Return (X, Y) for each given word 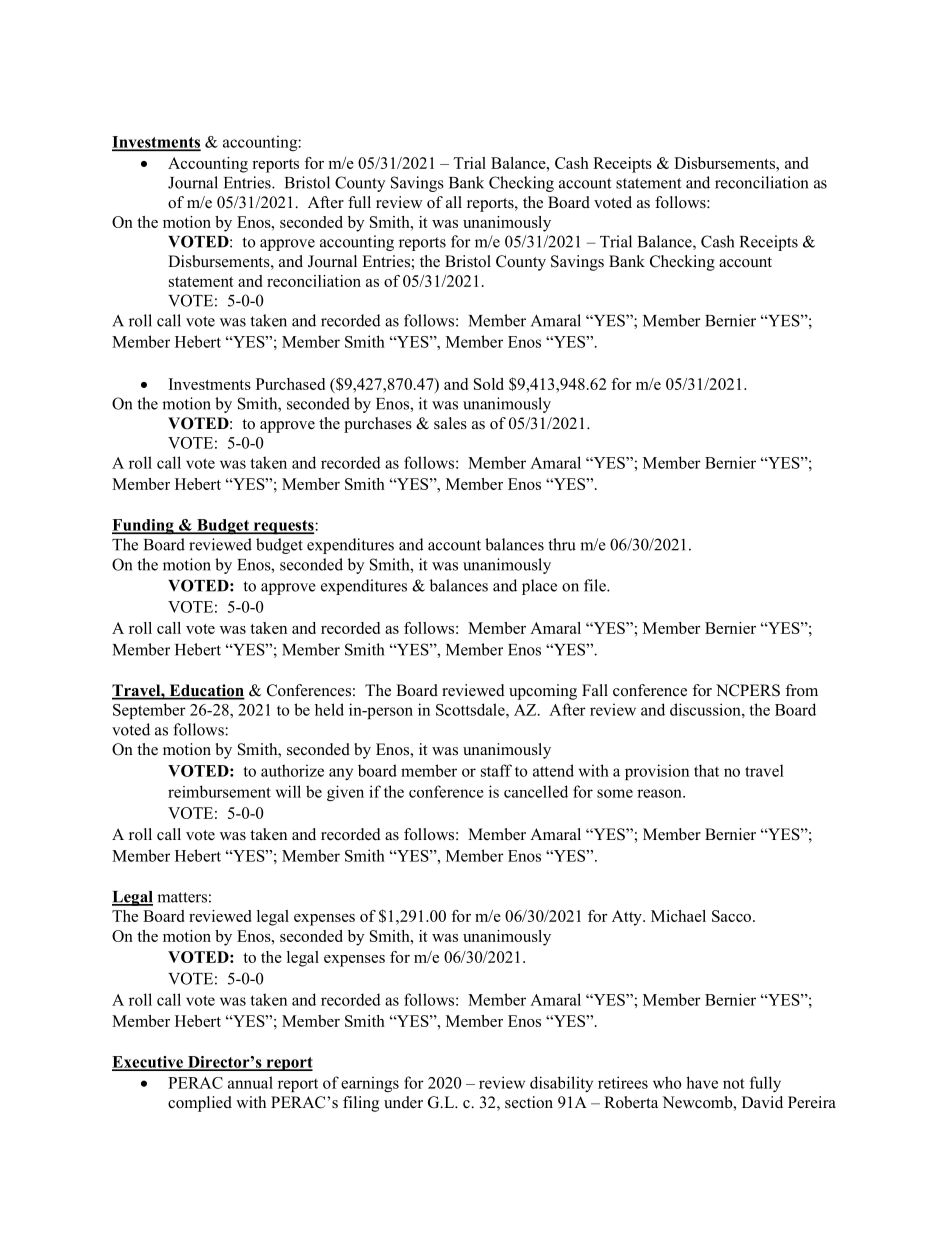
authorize (292, 770)
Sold (489, 384)
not (734, 1083)
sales (450, 423)
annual (250, 1082)
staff (496, 770)
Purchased (290, 384)
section (529, 1102)
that (706, 770)
